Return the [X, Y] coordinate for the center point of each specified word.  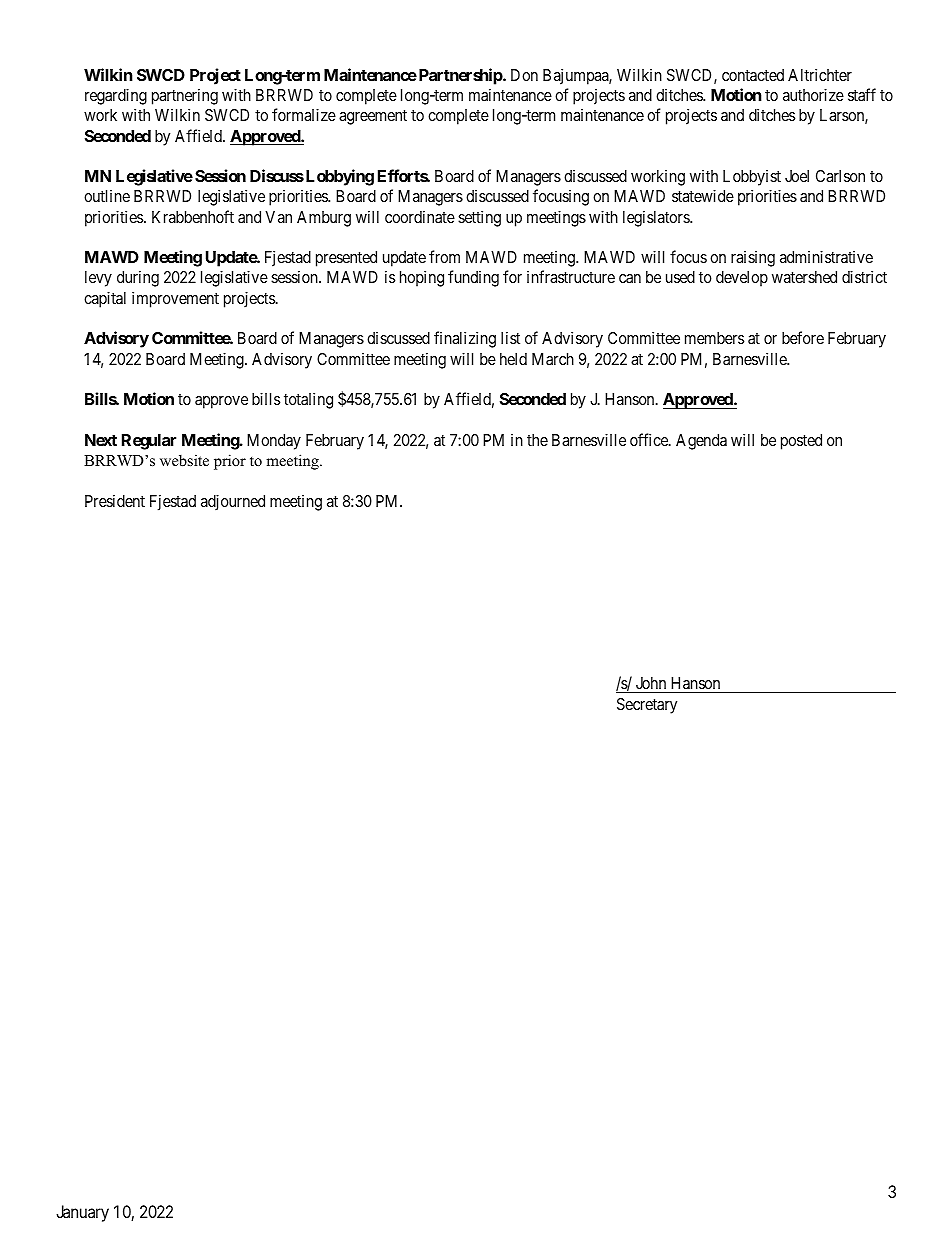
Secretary [647, 706]
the [537, 440]
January [82, 1213]
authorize [813, 94]
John [651, 683]
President [115, 500]
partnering [185, 96]
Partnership [460, 76]
